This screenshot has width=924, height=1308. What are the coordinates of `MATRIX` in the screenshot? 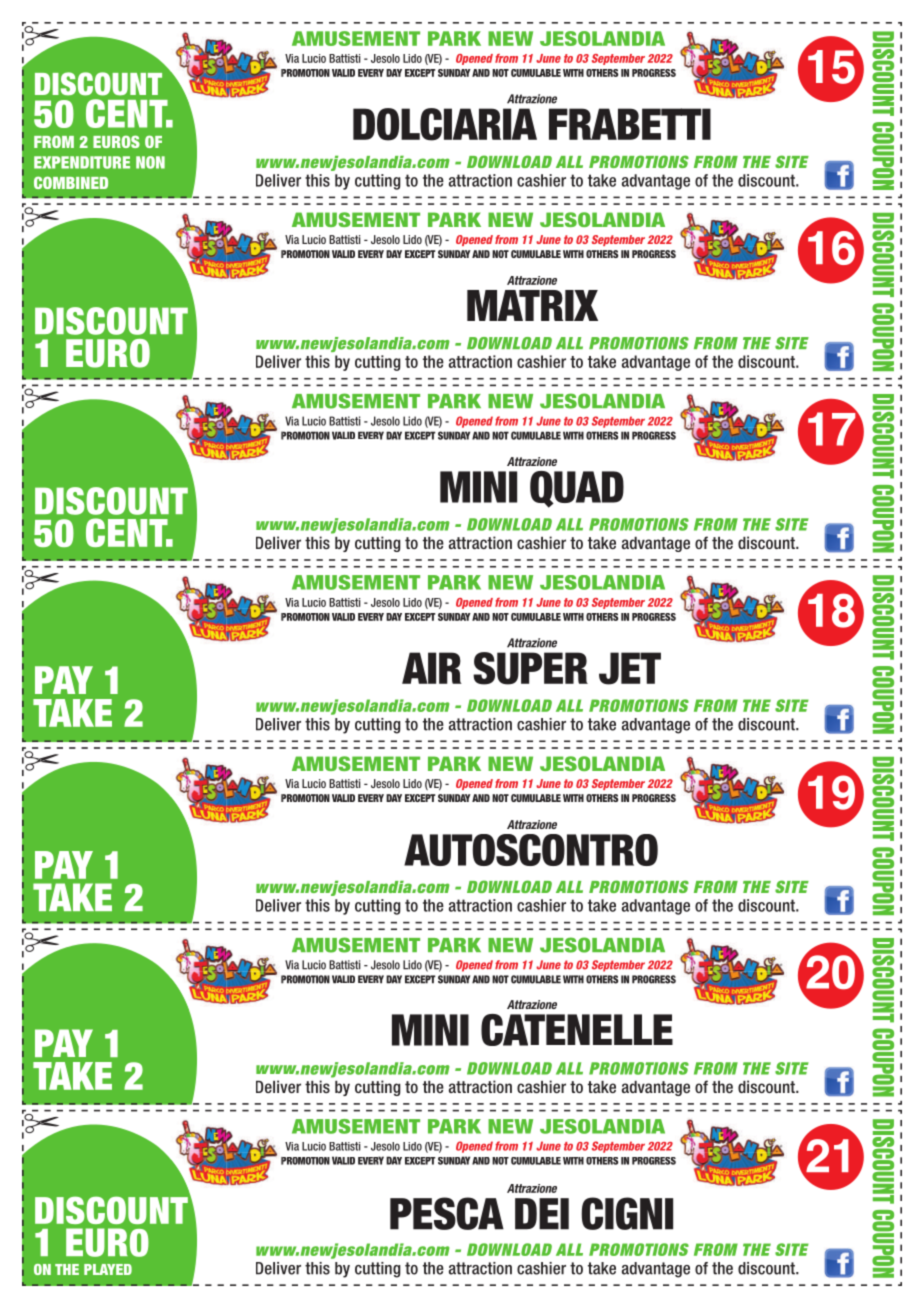 It's located at (532, 305).
